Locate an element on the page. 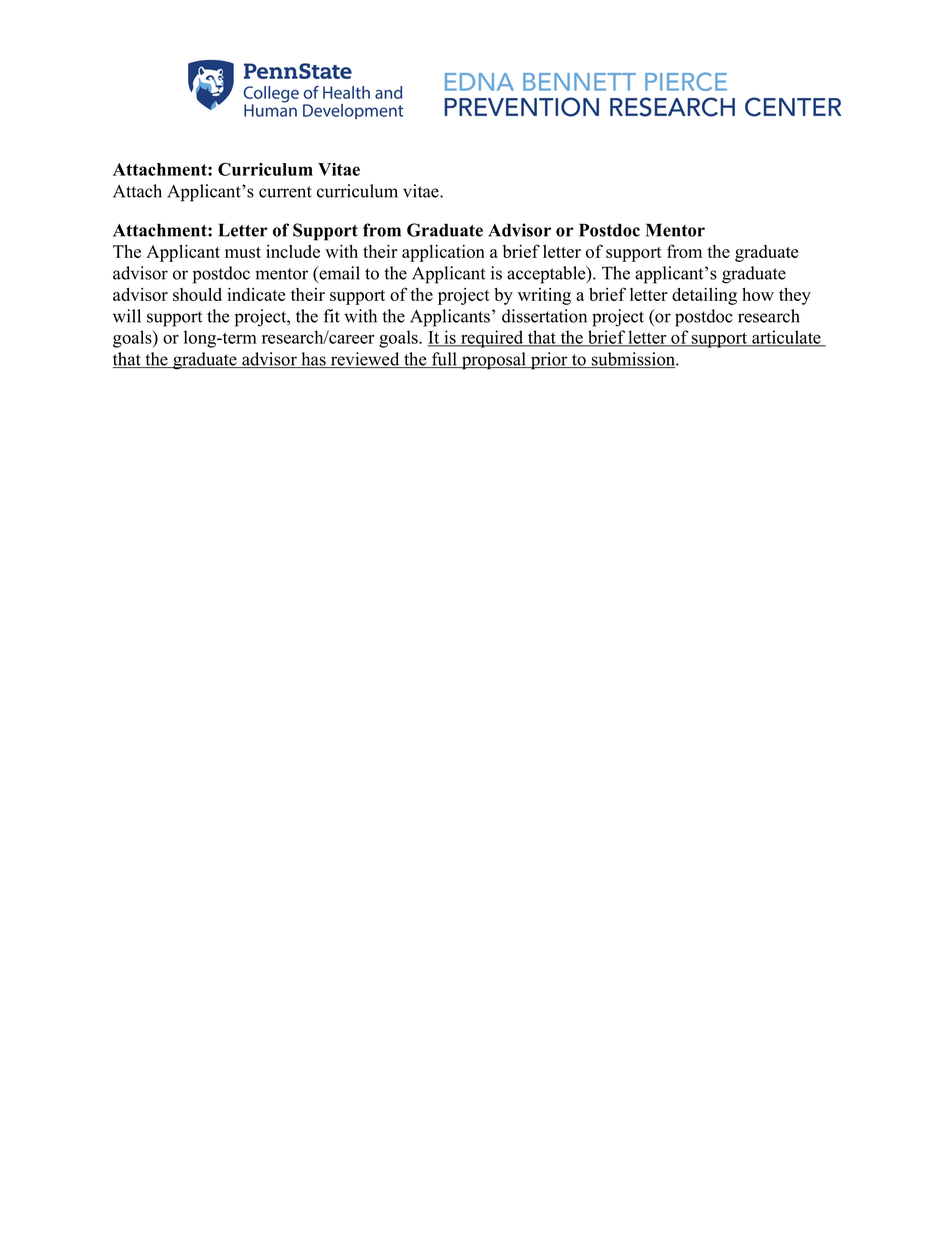 The width and height of the image is (952, 1233). articulate is located at coordinates (786, 338).
